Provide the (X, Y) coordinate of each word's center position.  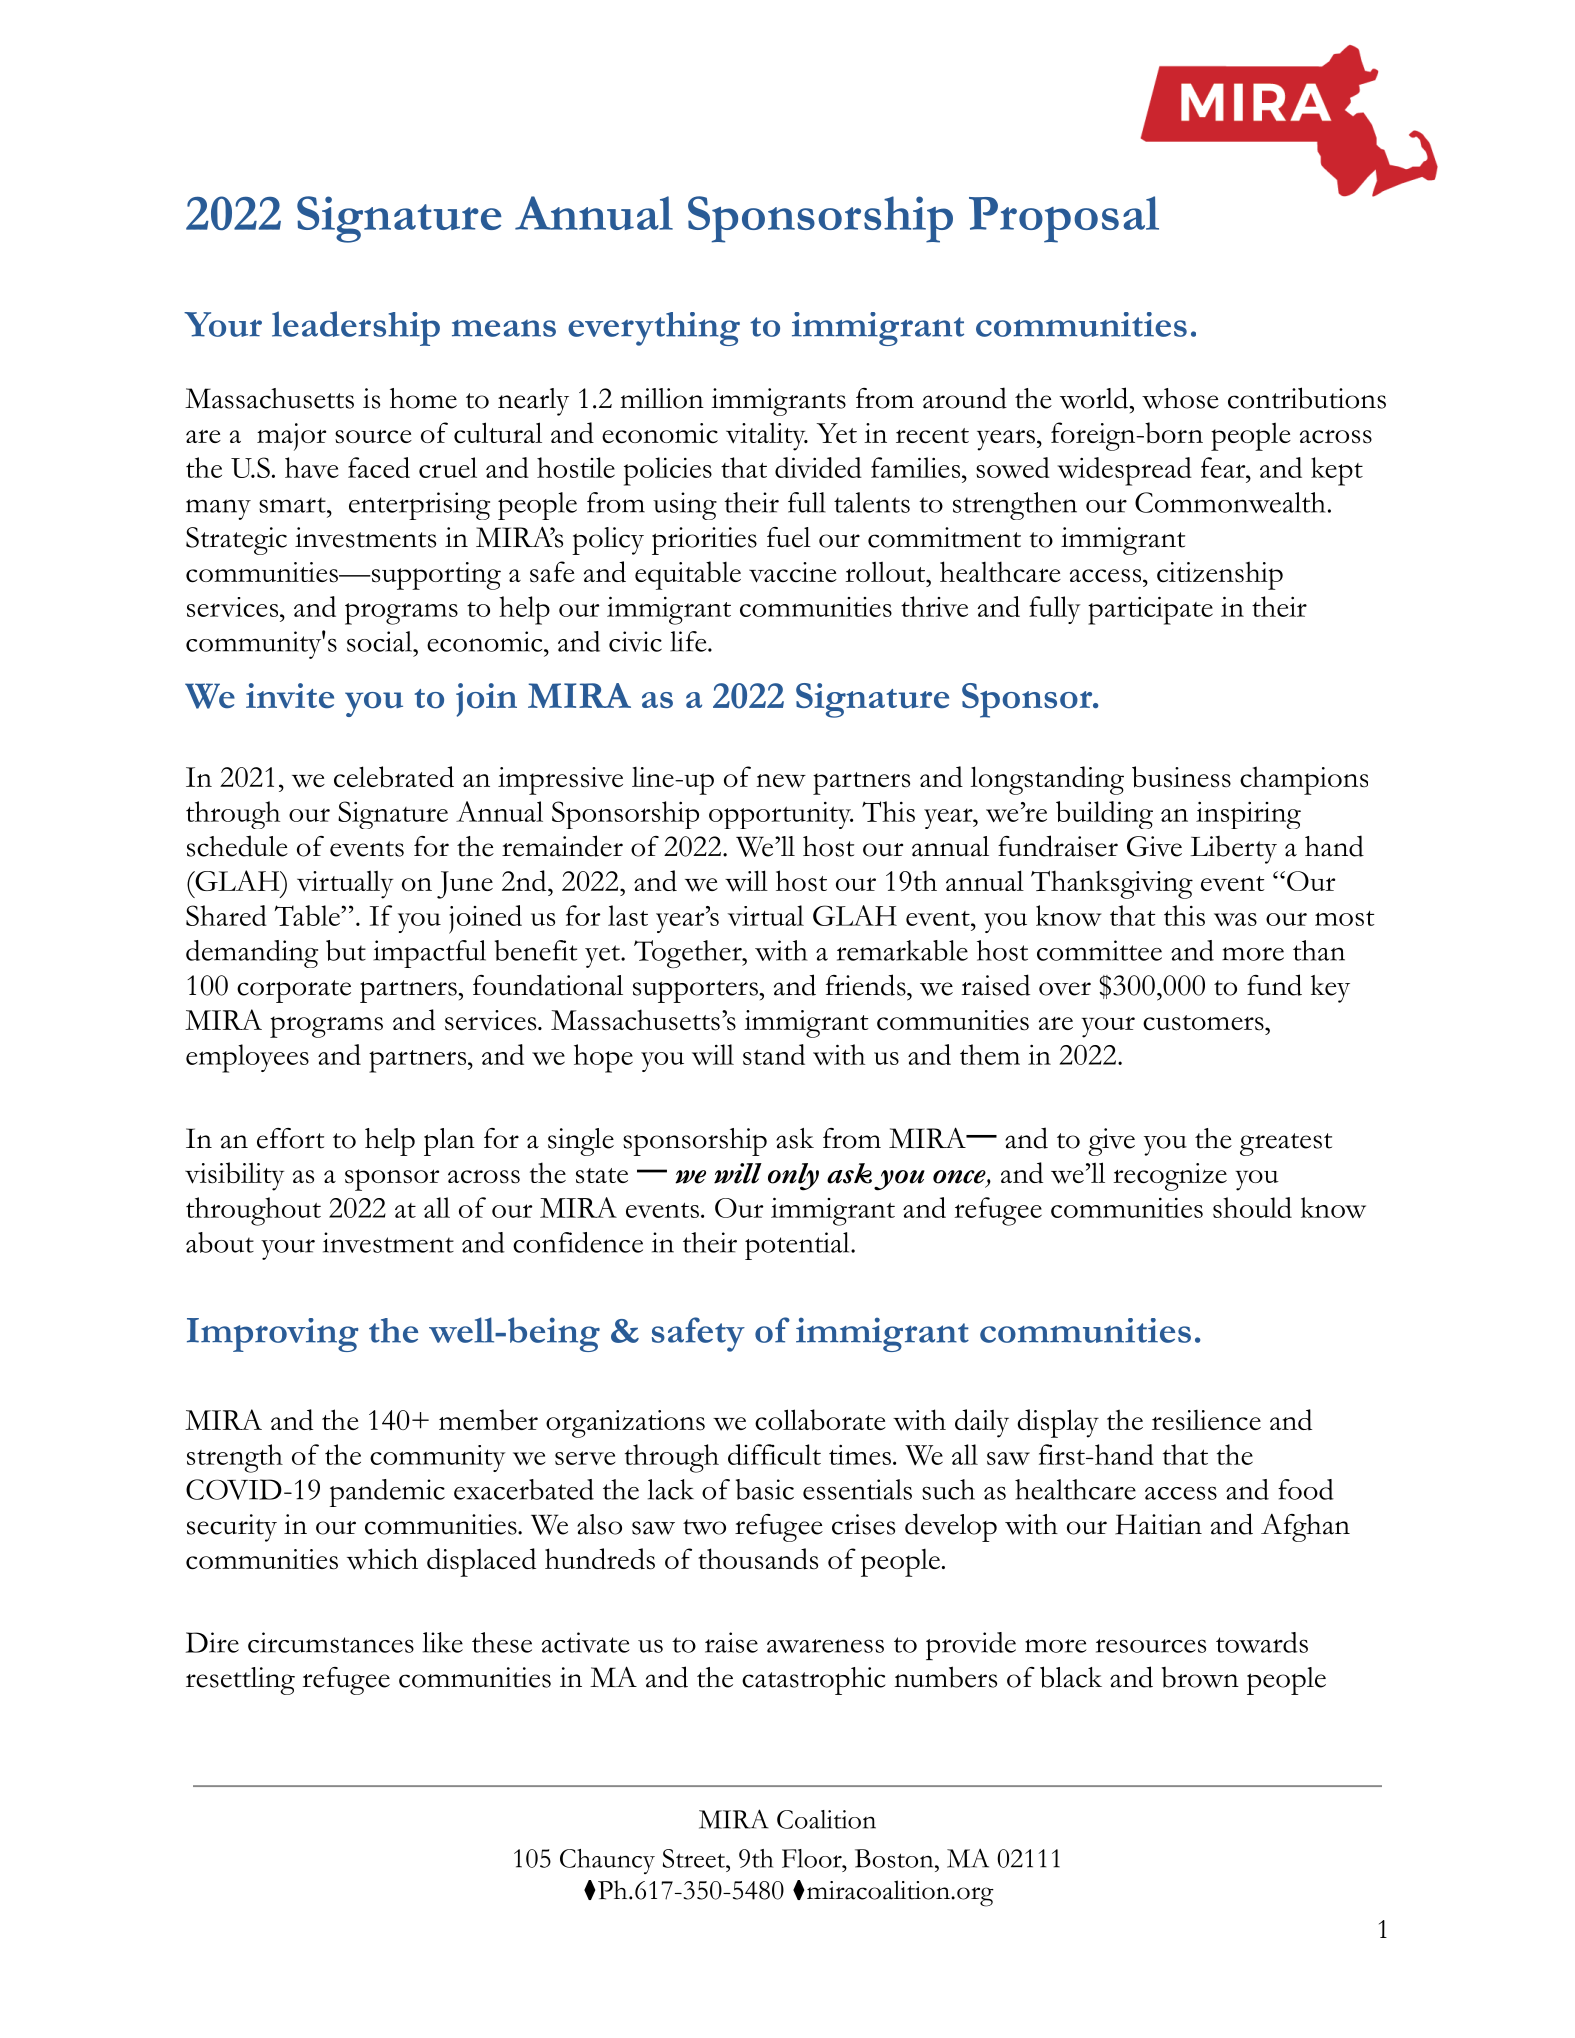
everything (654, 329)
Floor (813, 1858)
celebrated (394, 777)
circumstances (331, 1642)
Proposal (1064, 219)
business (1181, 777)
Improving (273, 1335)
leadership (356, 328)
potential (798, 1246)
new (781, 781)
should (1252, 1207)
